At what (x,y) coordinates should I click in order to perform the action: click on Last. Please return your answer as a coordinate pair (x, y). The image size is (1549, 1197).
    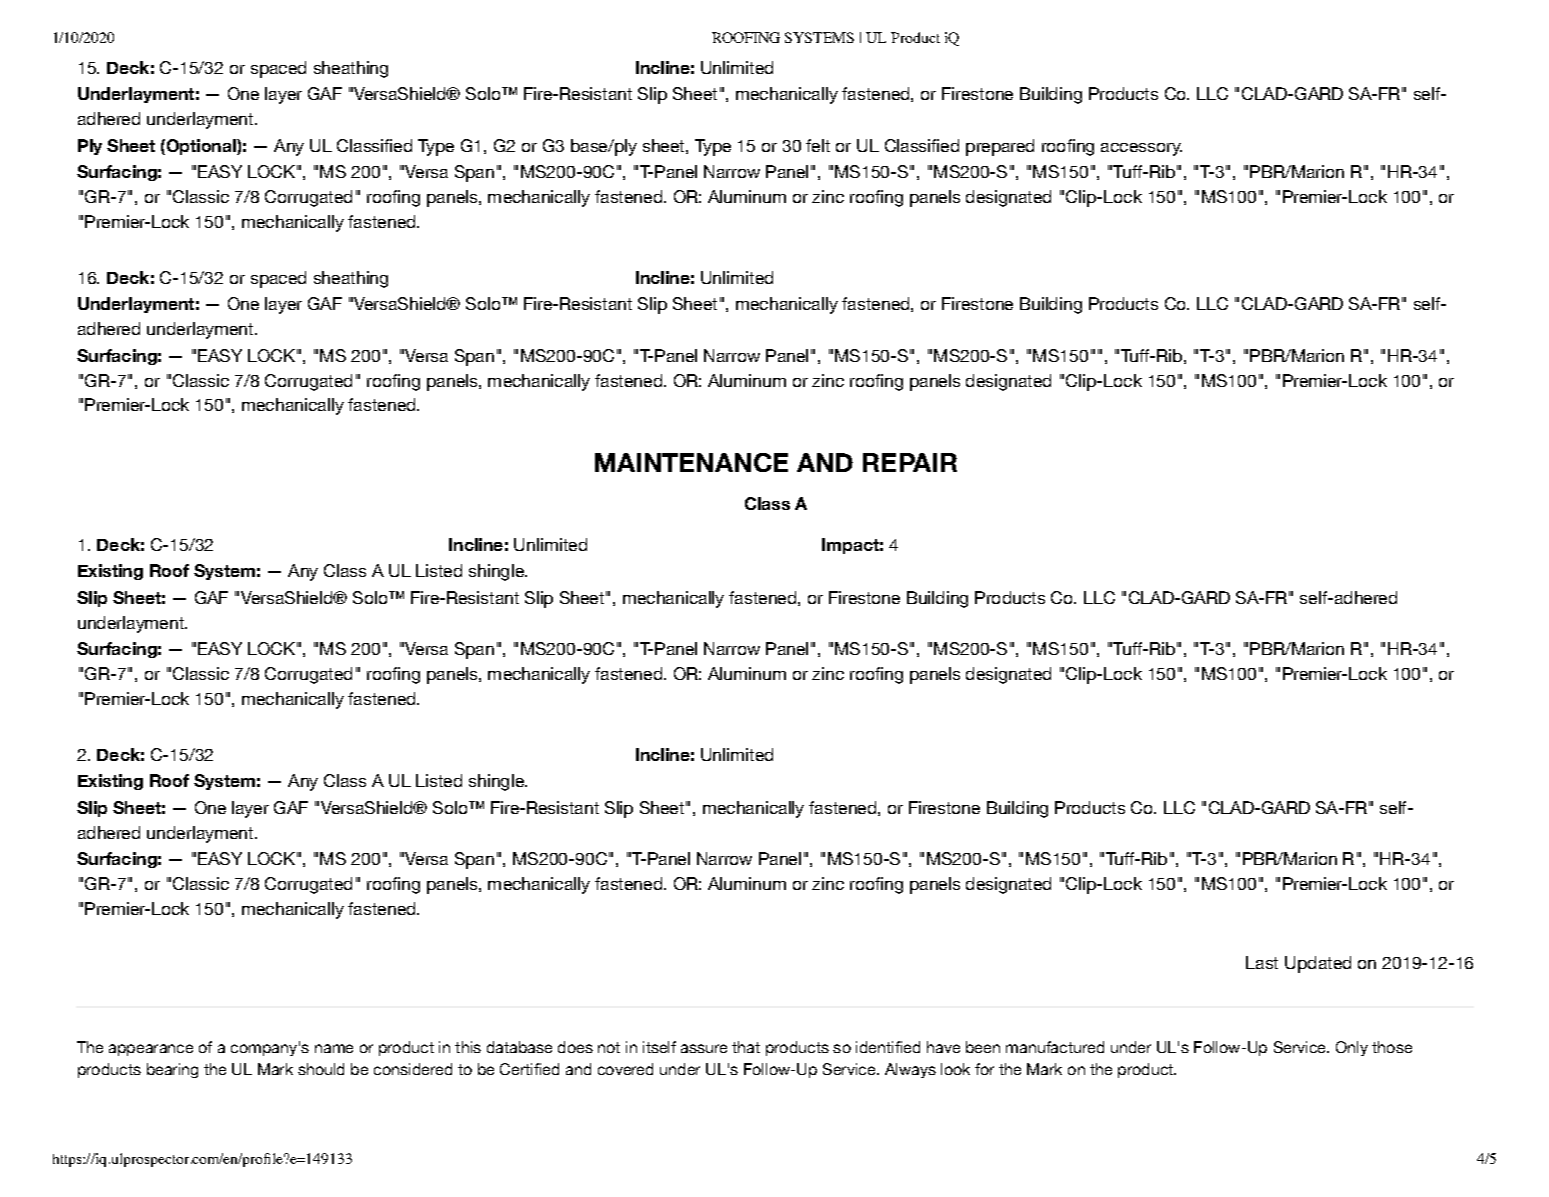
    Looking at the image, I should click on (1262, 962).
